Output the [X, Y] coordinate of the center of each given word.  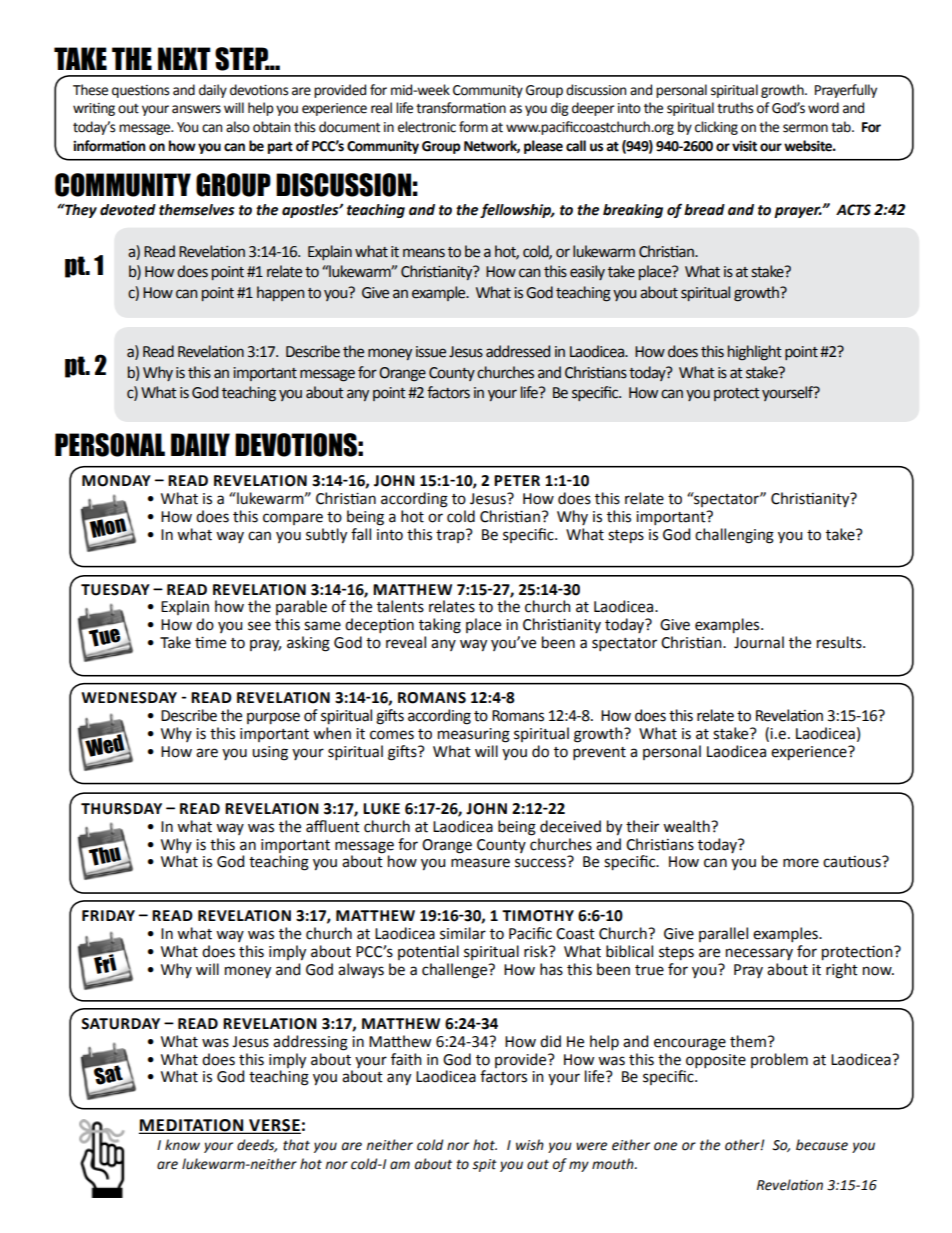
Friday [108, 915]
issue [431, 352]
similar [463, 933]
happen [280, 293]
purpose [273, 718]
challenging [734, 536]
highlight [755, 353]
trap [451, 536]
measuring [474, 735]
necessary [759, 954]
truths [735, 108]
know [182, 1145]
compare [293, 519]
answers [196, 109]
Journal [759, 642]
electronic [427, 127]
